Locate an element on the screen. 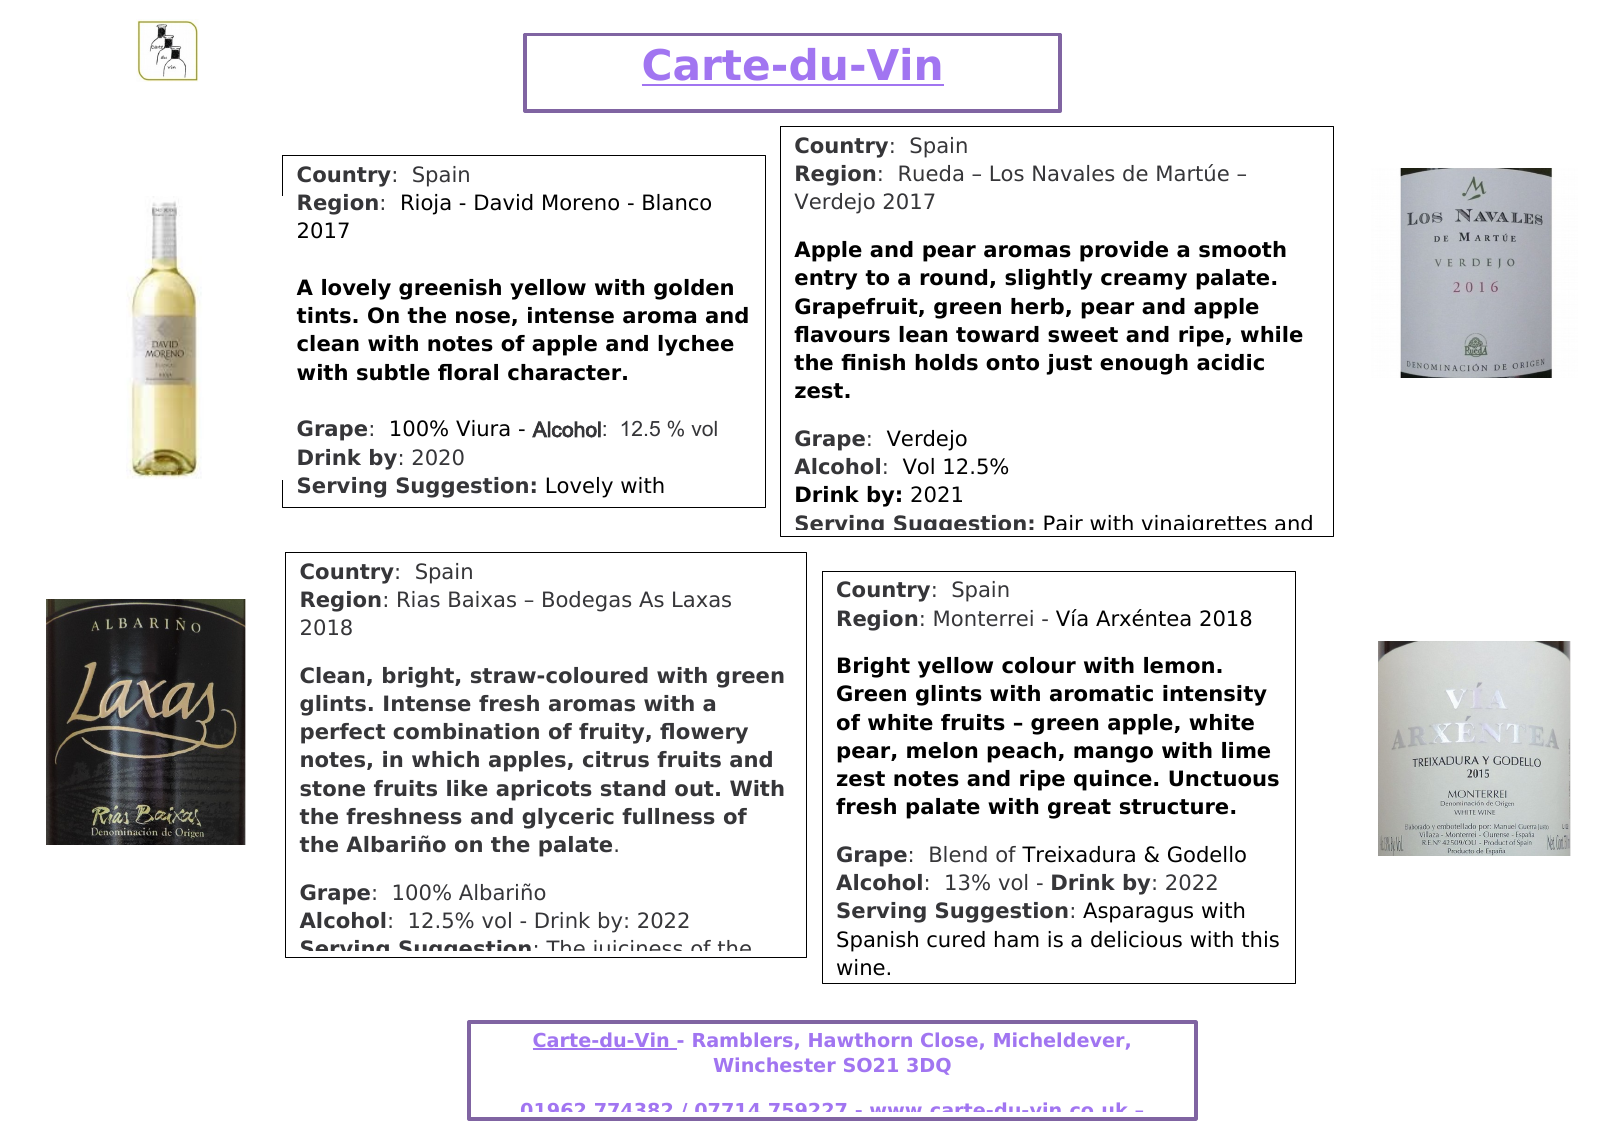 Image resolution: width=1619 pixels, height=1145 pixels. Pair is located at coordinates (1063, 522).
